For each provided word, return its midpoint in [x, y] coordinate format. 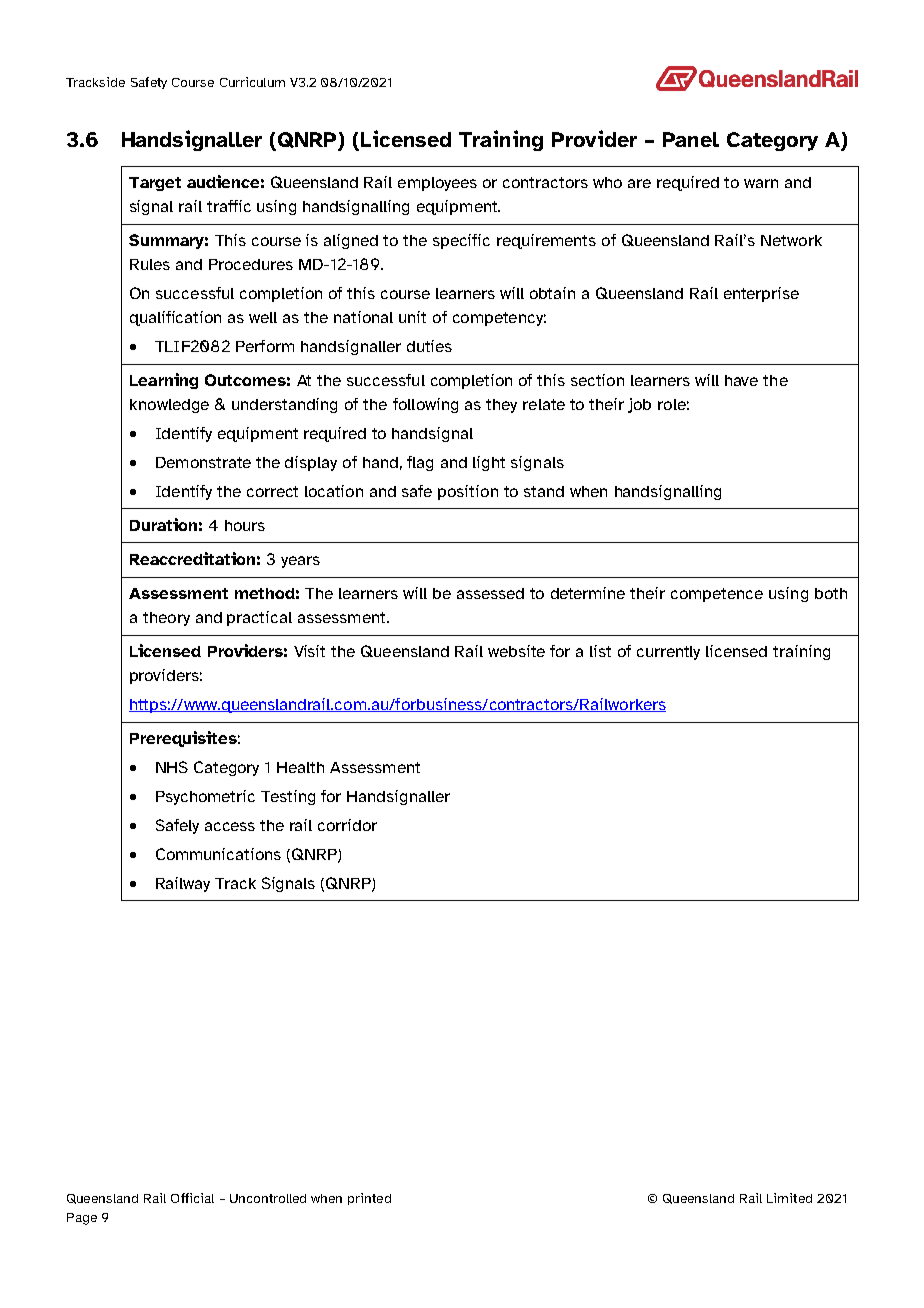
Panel [691, 139]
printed [369, 1199]
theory [166, 619]
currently [668, 653]
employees [437, 184]
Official [192, 1198]
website [516, 651]
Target [155, 184]
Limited [789, 1198]
